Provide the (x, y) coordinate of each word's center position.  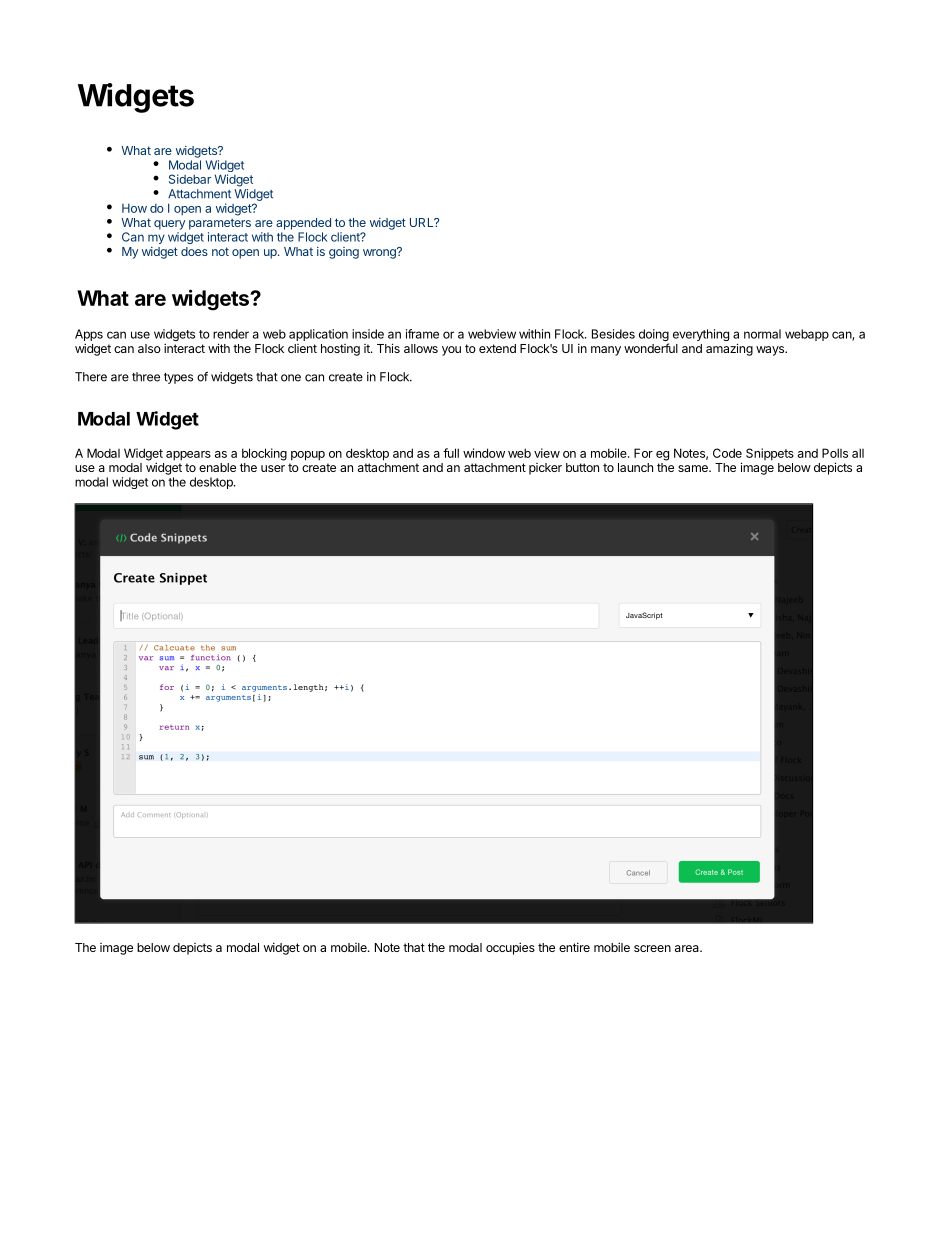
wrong (380, 253)
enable (217, 467)
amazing (729, 349)
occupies (510, 948)
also (149, 348)
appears (188, 456)
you (451, 351)
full (451, 453)
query (169, 225)
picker (545, 469)
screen (652, 948)
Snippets (770, 454)
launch (635, 467)
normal (762, 334)
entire (574, 947)
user (273, 468)
